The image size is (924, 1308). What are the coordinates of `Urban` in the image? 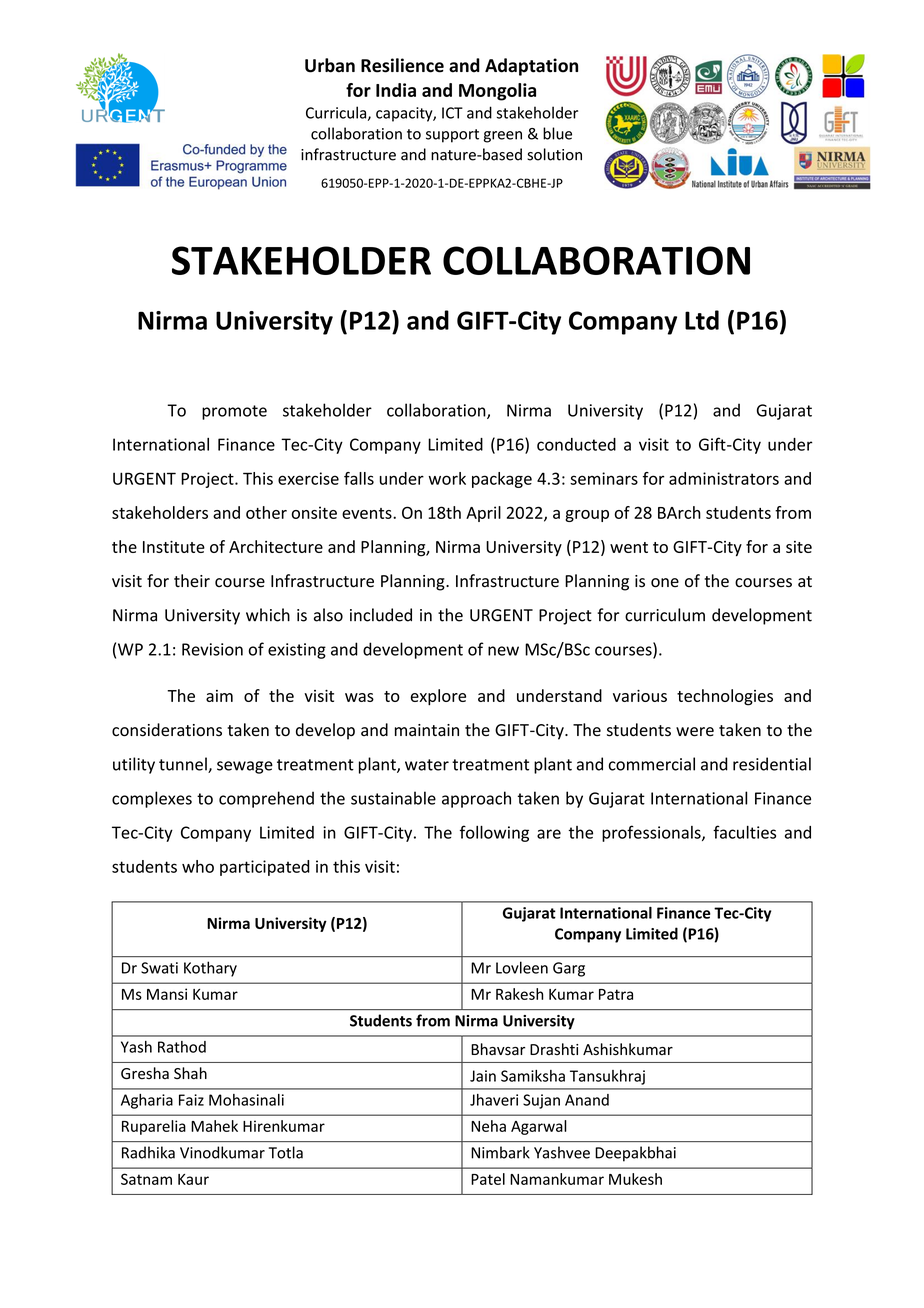 It's located at (330, 65).
